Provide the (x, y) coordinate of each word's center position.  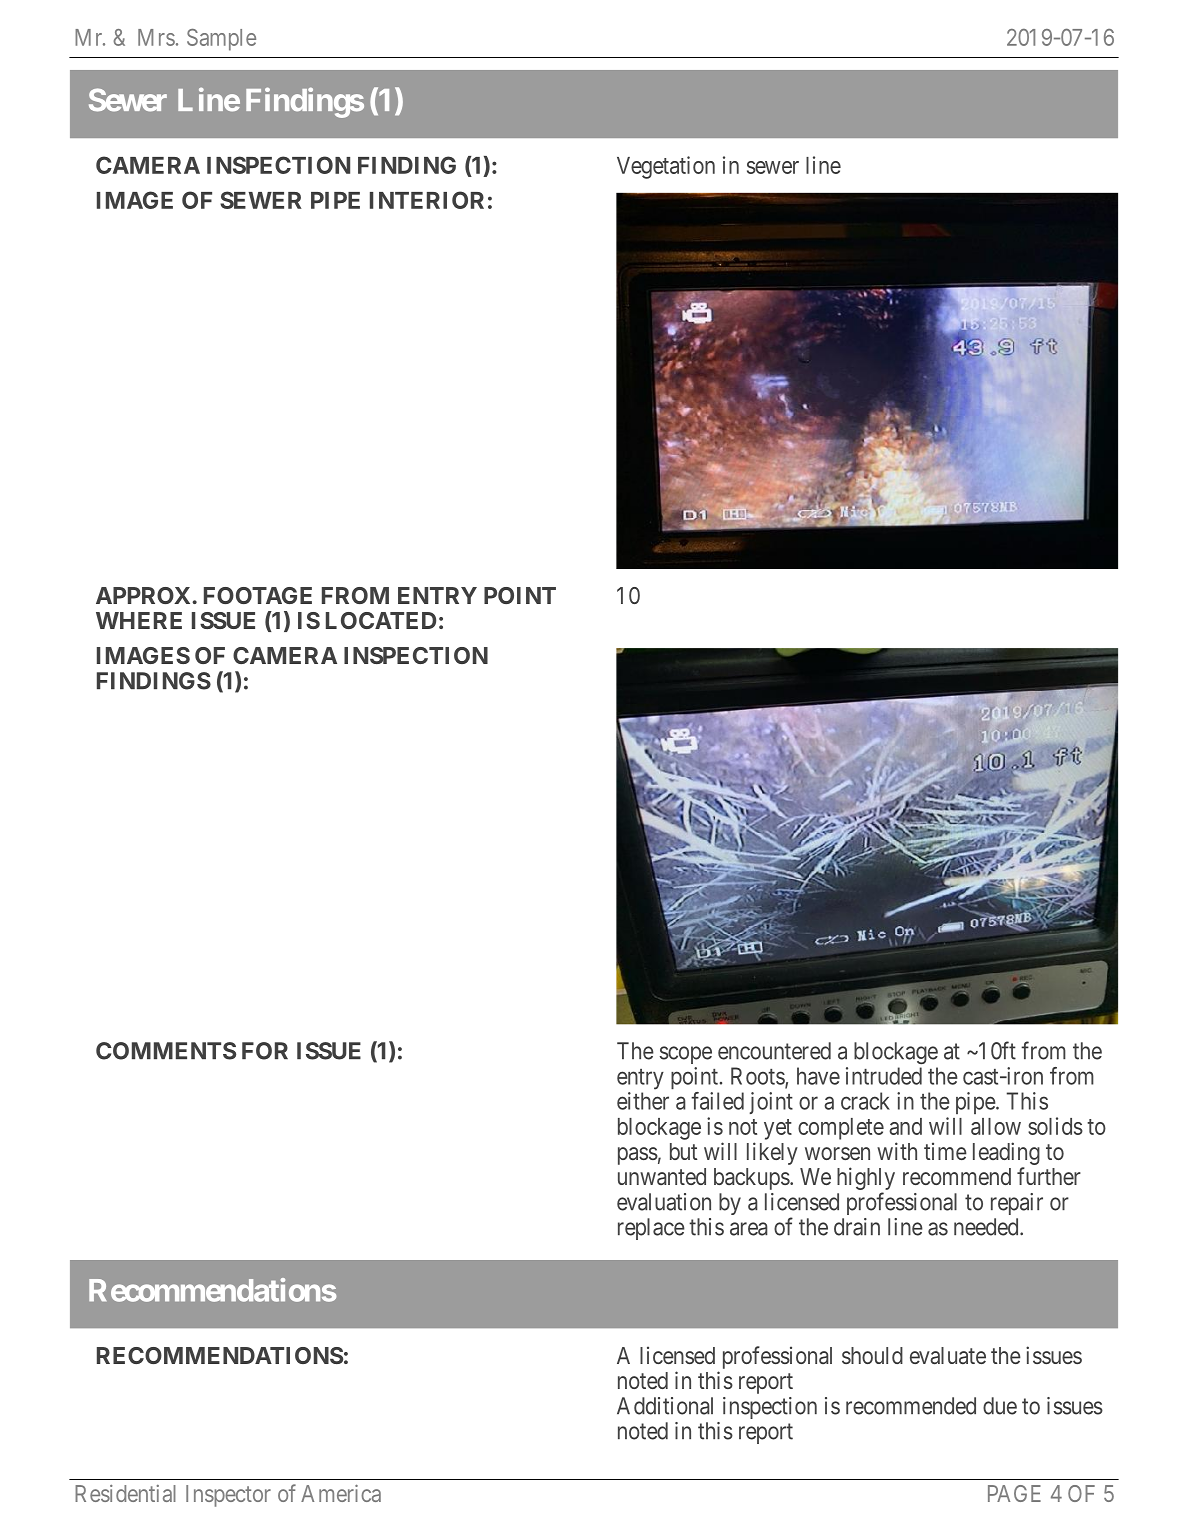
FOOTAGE (258, 595)
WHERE (139, 620)
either (643, 1101)
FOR (265, 1051)
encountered (774, 1051)
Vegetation (666, 167)
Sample (221, 40)
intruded (884, 1076)
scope (686, 1055)
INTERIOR (427, 200)
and (905, 1126)
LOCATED (381, 620)
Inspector (228, 1496)
